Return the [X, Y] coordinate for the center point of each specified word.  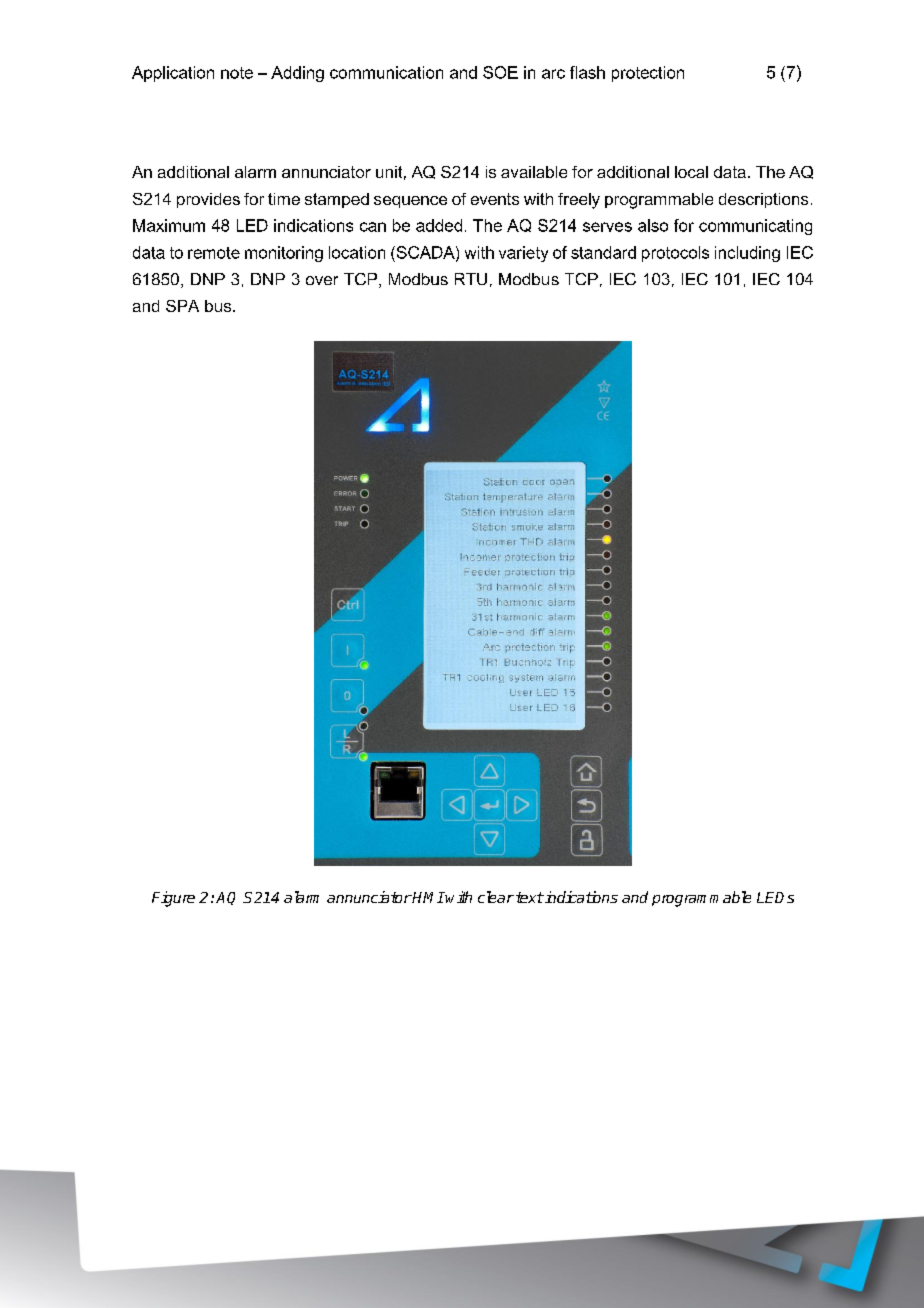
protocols [675, 254]
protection [648, 74]
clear [496, 897]
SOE [500, 72]
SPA [182, 306]
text [530, 897]
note [237, 73]
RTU [471, 279]
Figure [173, 899]
